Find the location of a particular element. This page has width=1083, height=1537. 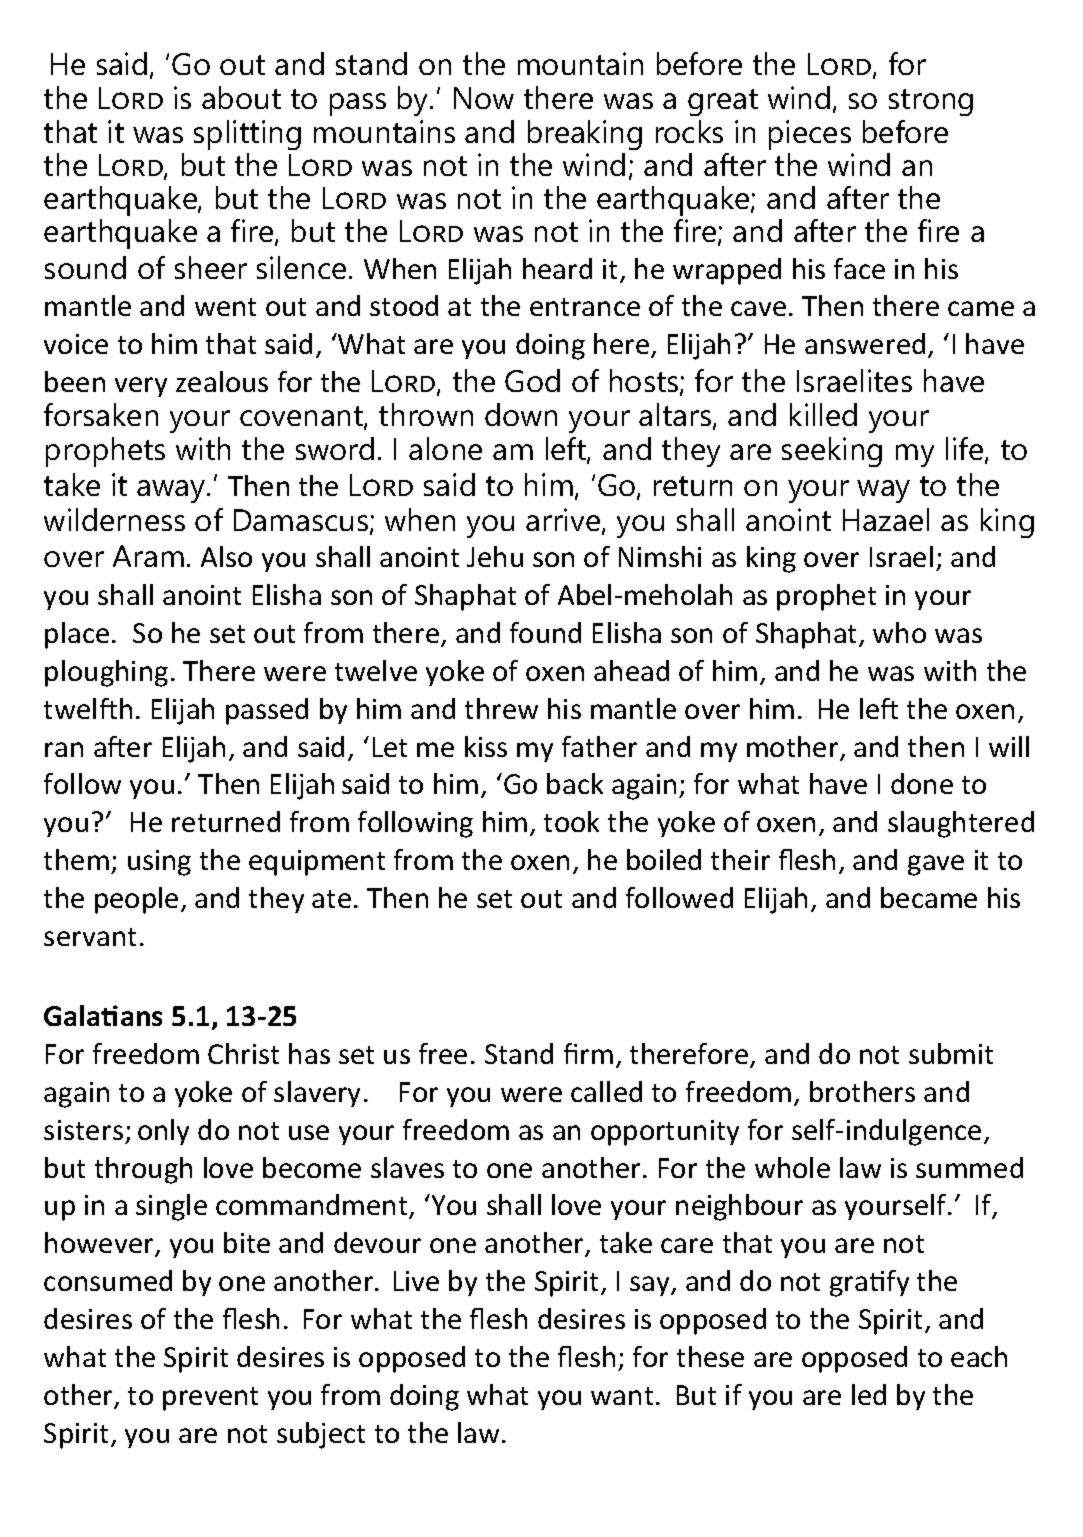

Aram is located at coordinates (148, 556).
